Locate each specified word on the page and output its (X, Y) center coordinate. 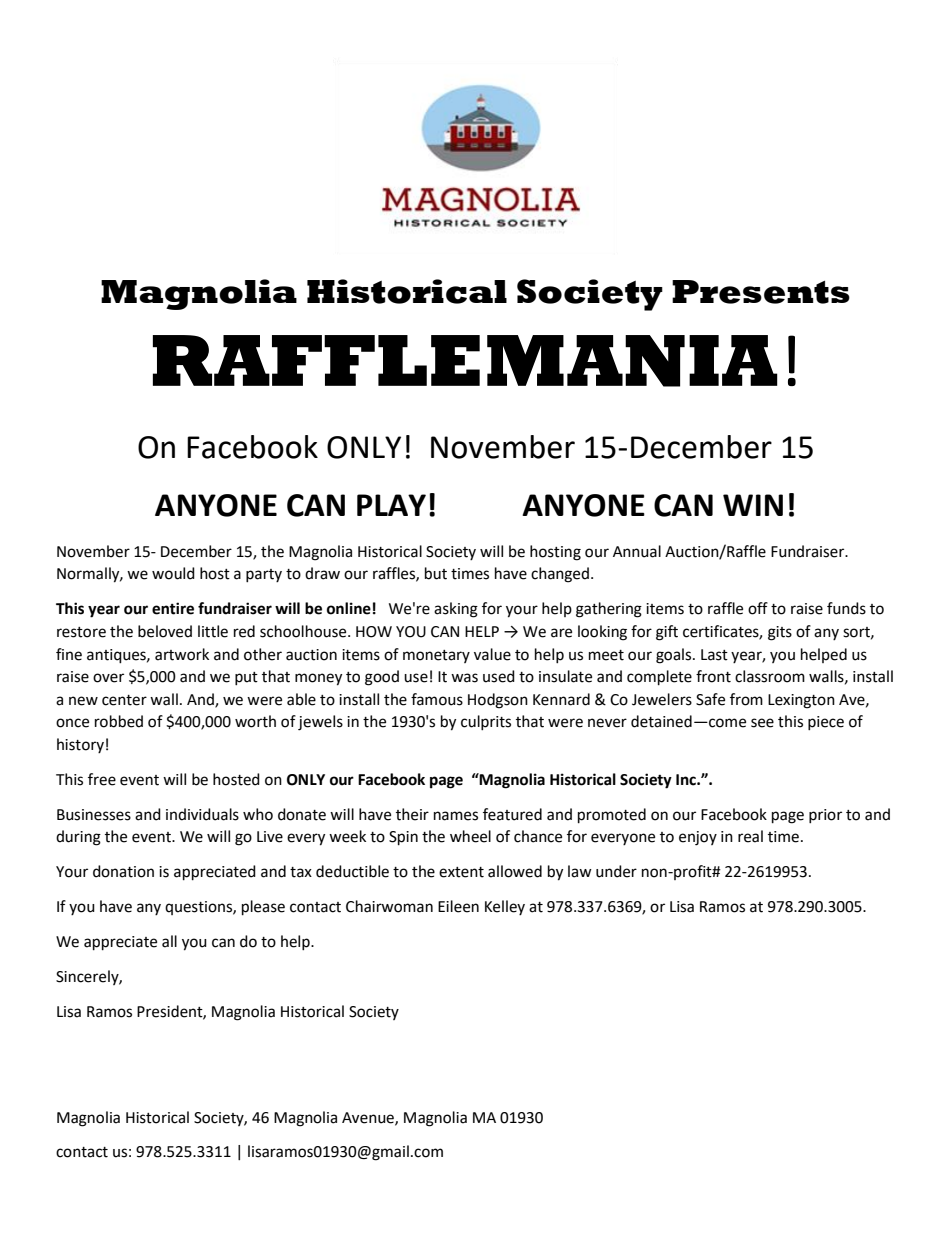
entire (173, 608)
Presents (761, 292)
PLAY (391, 505)
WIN (753, 505)
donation (123, 871)
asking (456, 610)
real (750, 836)
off (758, 608)
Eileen (458, 906)
